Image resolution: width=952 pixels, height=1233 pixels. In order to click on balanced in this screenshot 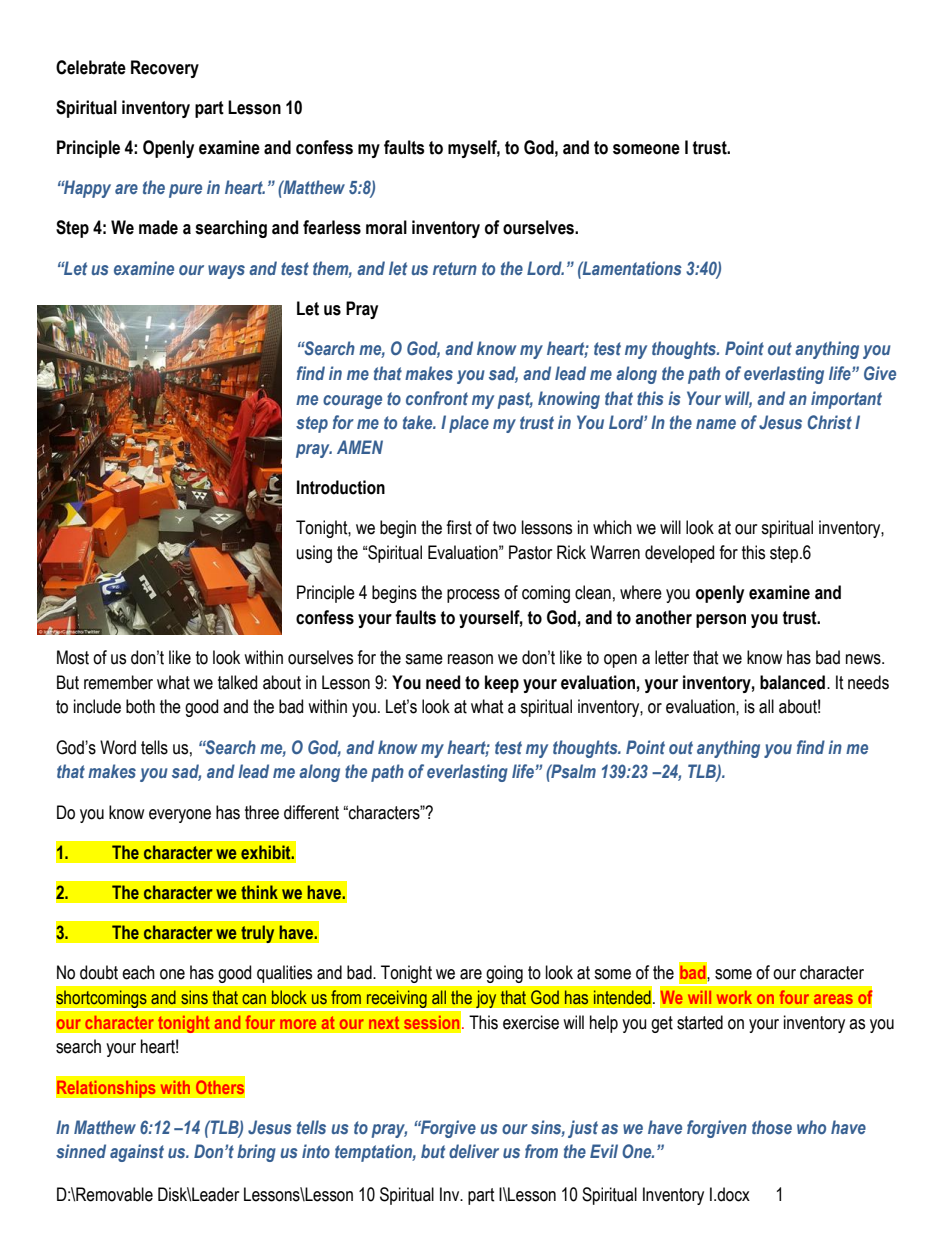, I will do `click(792, 682)`.
